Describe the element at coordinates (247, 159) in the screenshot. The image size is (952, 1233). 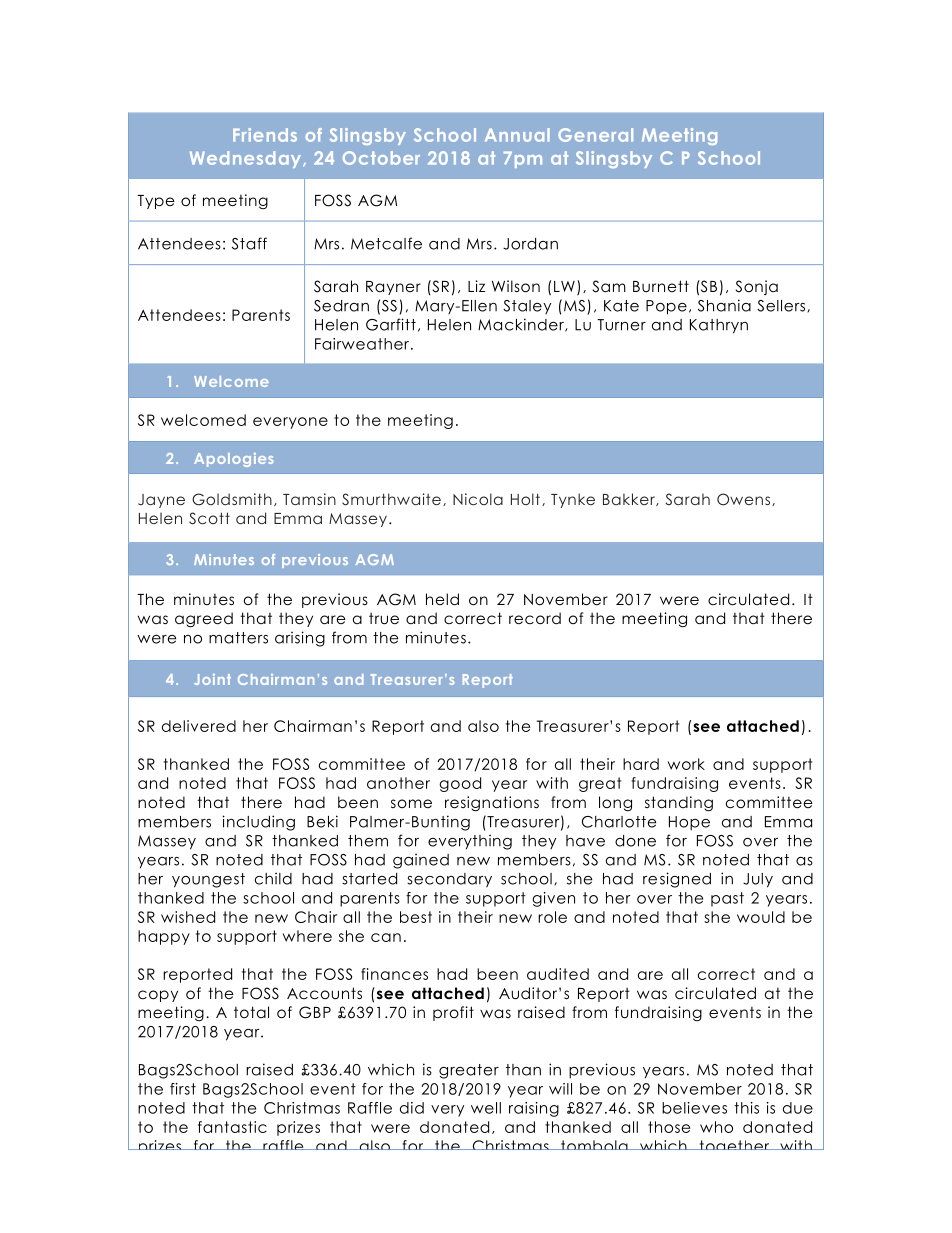
I see `Wednesday` at that location.
